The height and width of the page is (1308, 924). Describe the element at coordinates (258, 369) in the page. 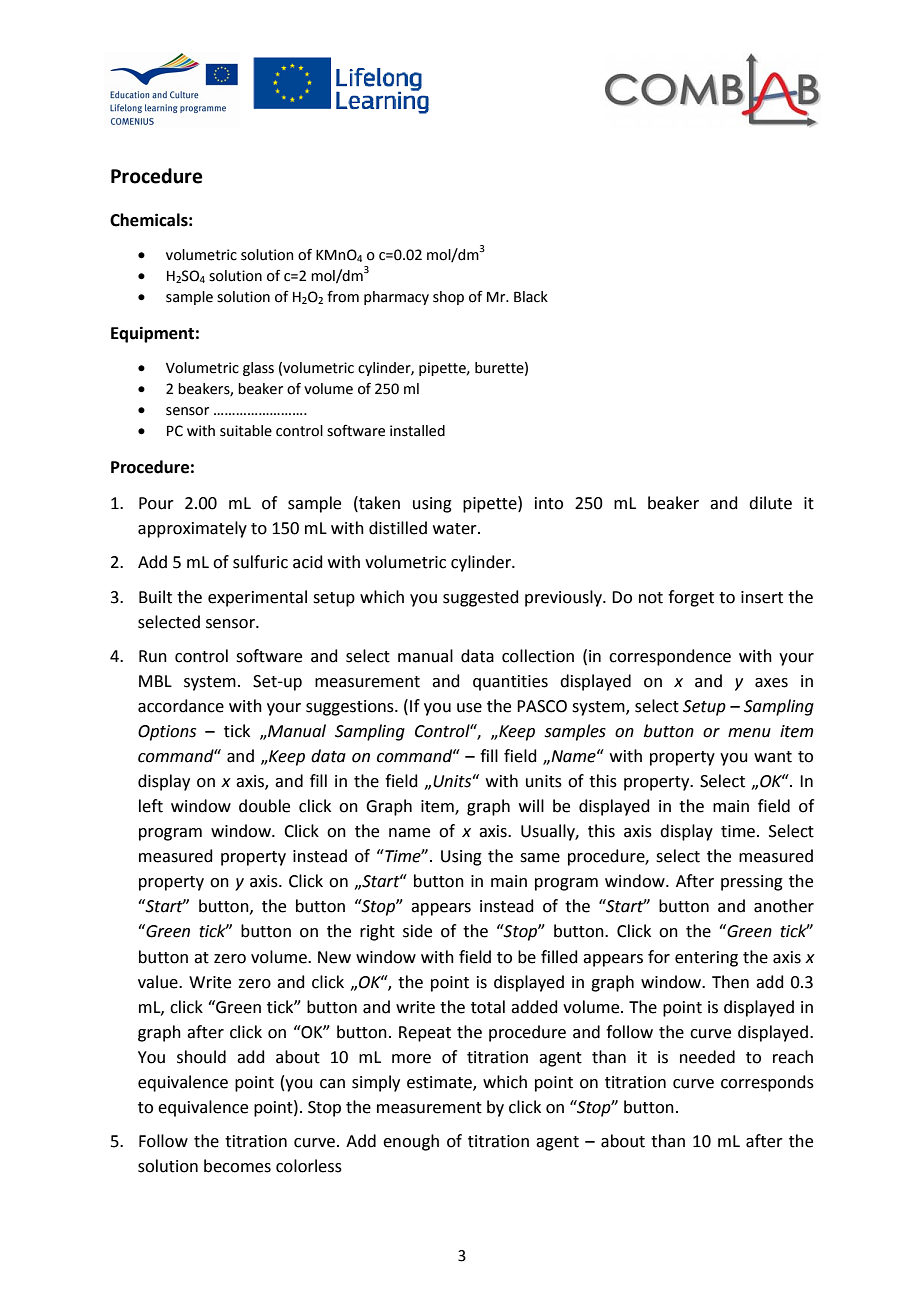

I see `glass` at that location.
